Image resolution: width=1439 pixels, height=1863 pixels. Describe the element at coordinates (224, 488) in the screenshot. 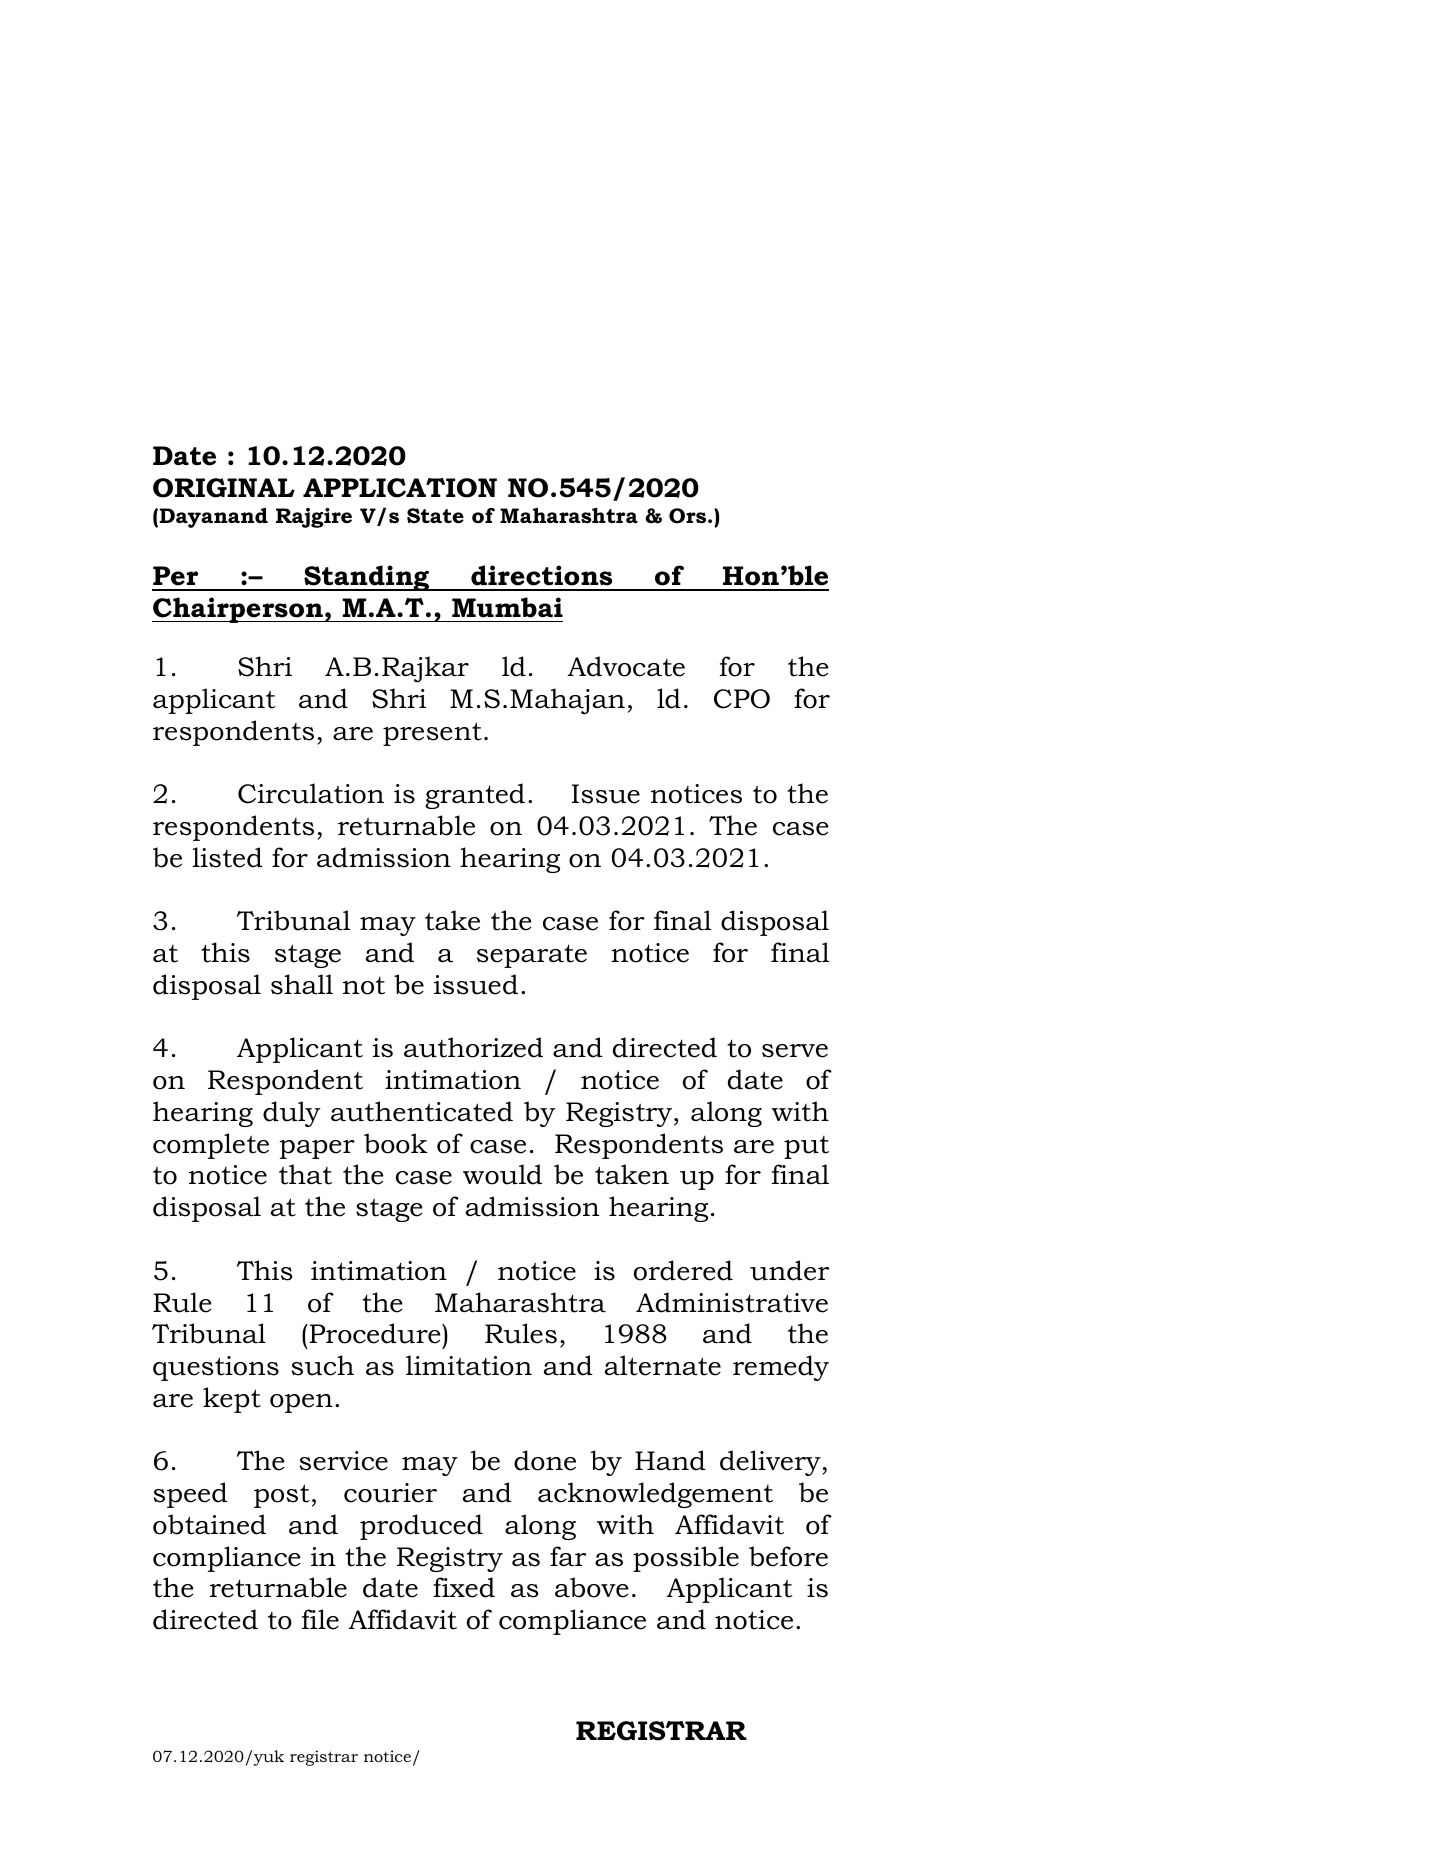

I see `ORIGINAL` at that location.
